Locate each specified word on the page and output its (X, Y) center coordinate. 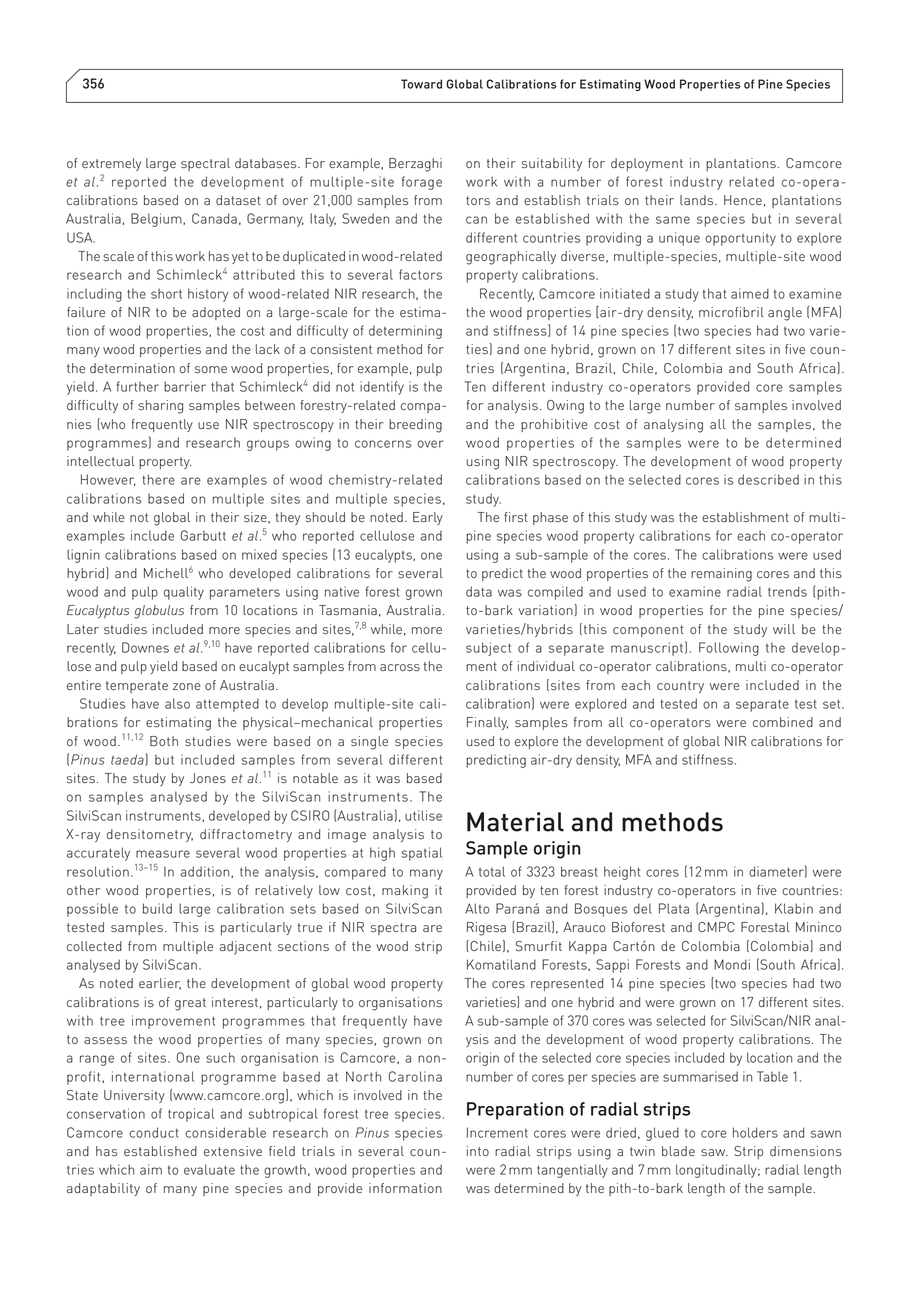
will (784, 629)
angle (785, 314)
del (643, 908)
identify (382, 388)
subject (488, 649)
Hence (743, 200)
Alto (477, 908)
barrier (185, 386)
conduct (154, 1132)
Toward (421, 84)
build (157, 908)
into (478, 1151)
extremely (111, 164)
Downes (145, 647)
